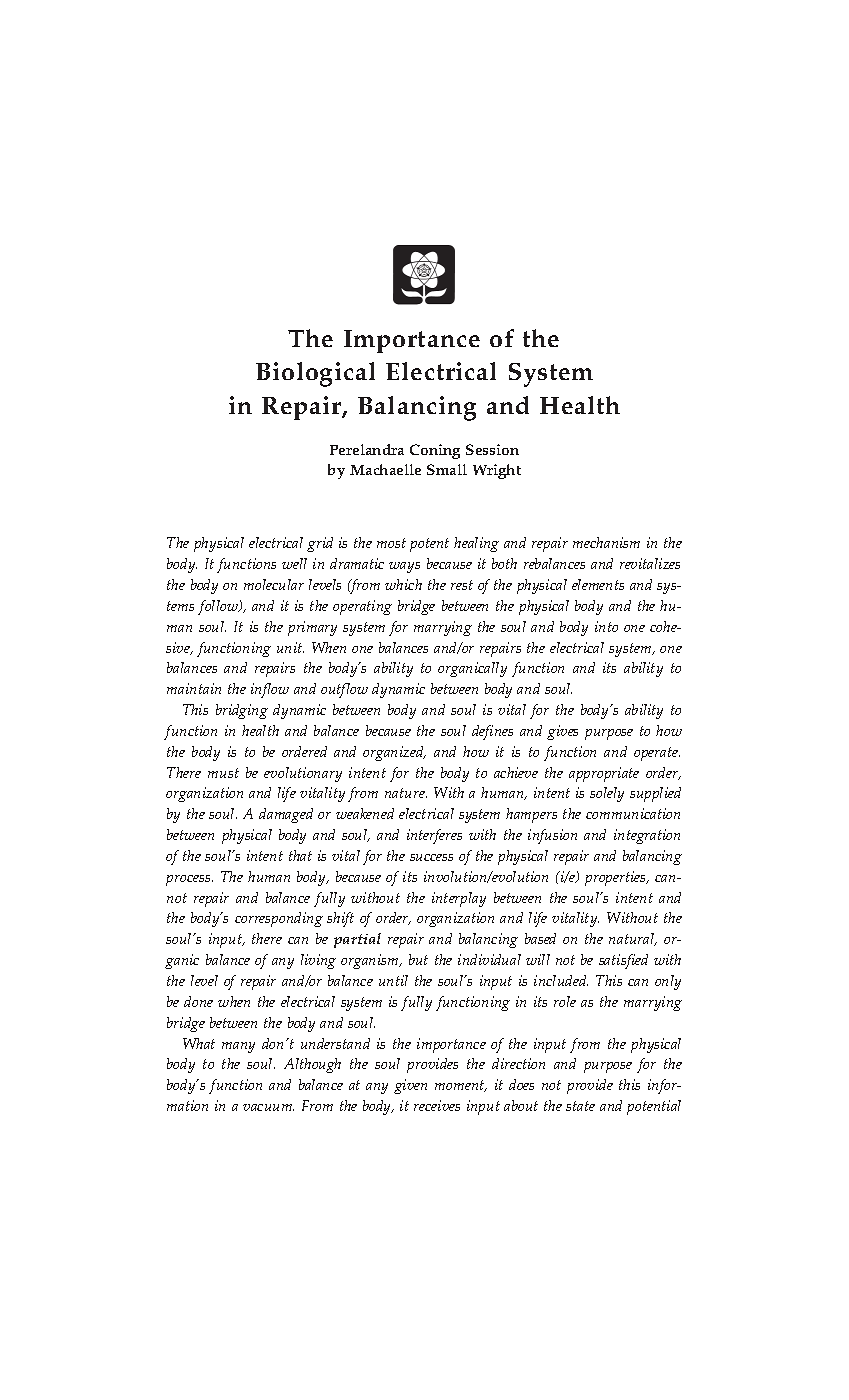 This page has width=849, height=1400. Describe the element at coordinates (497, 471) in the page. I see `Wright` at that location.
